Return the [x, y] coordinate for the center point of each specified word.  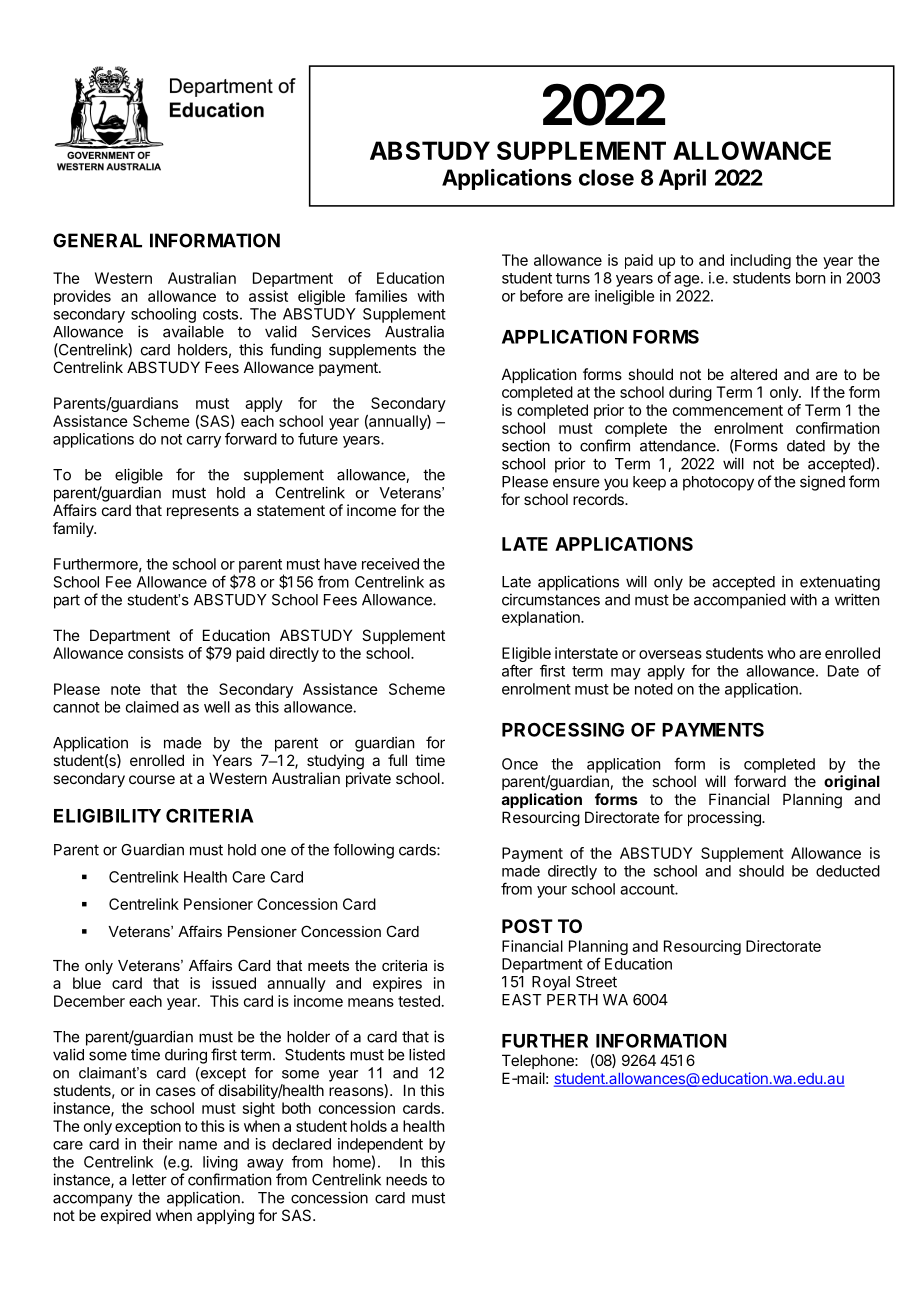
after [517, 670]
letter [149, 1180]
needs [406, 1180]
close [606, 177]
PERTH [572, 1000]
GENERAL [97, 240]
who [781, 653]
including [761, 261]
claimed [152, 707]
